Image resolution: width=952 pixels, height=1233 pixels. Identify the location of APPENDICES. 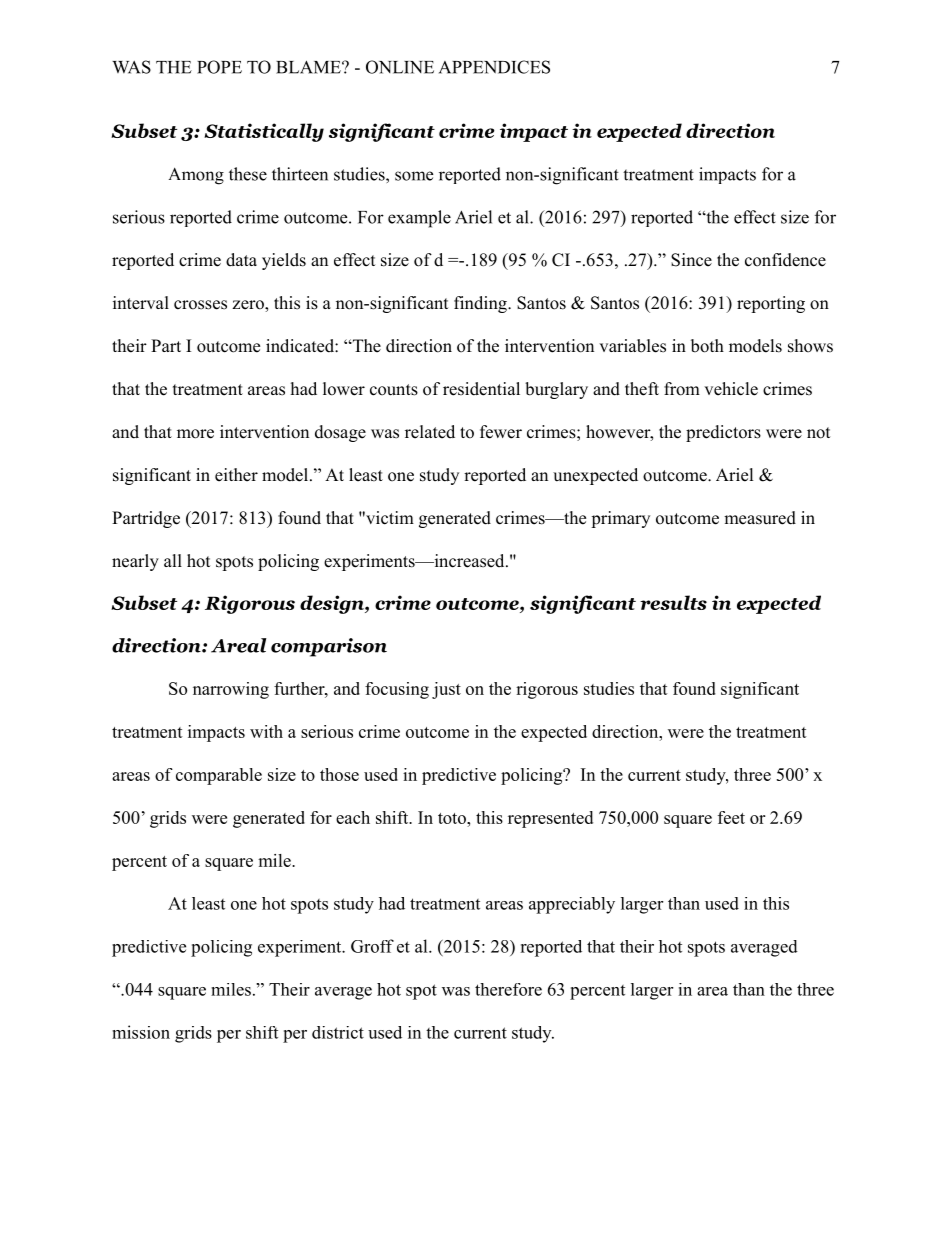
(494, 67).
